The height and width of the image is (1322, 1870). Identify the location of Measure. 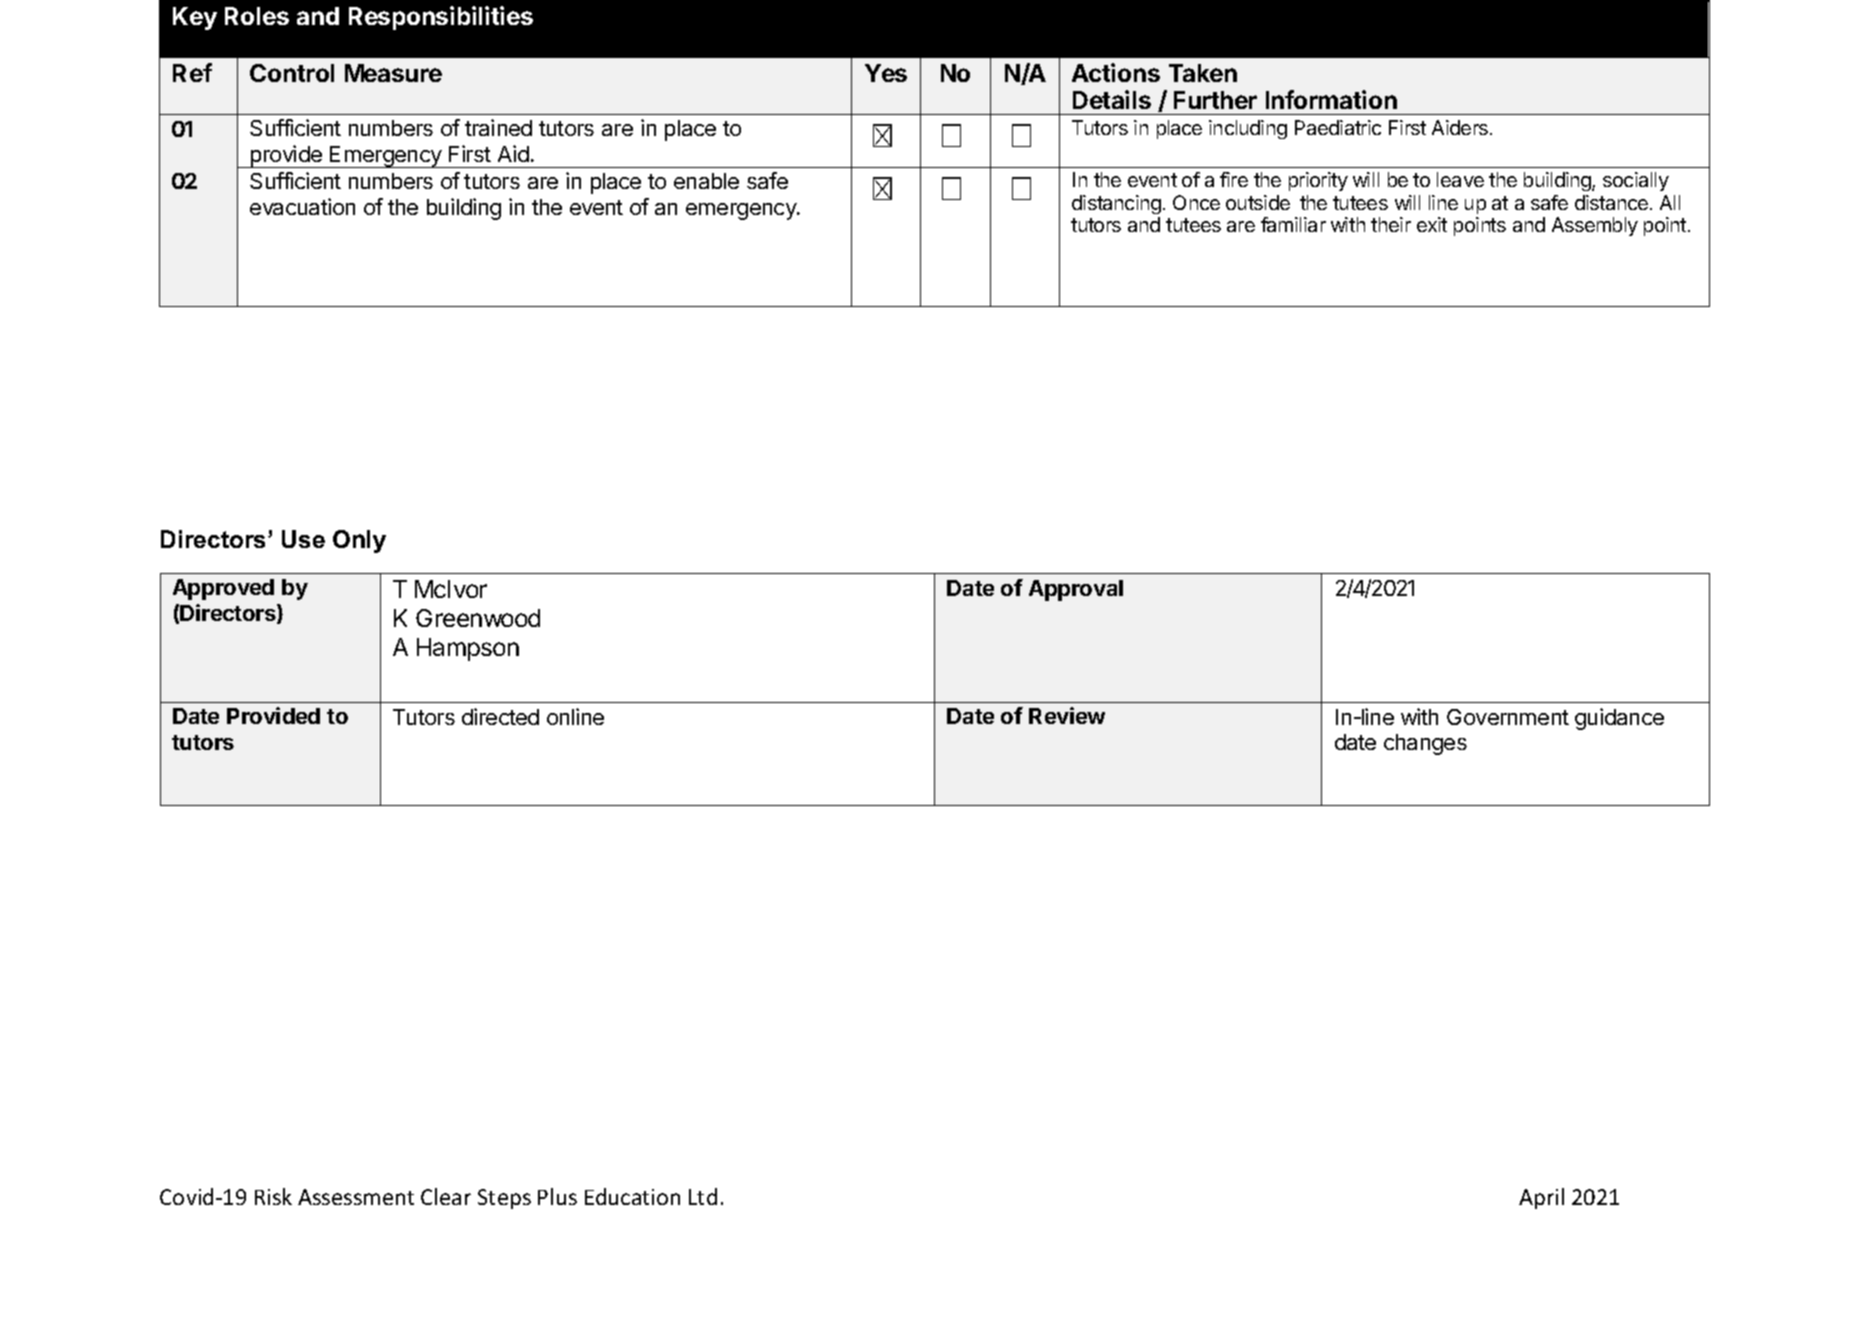
(393, 73).
